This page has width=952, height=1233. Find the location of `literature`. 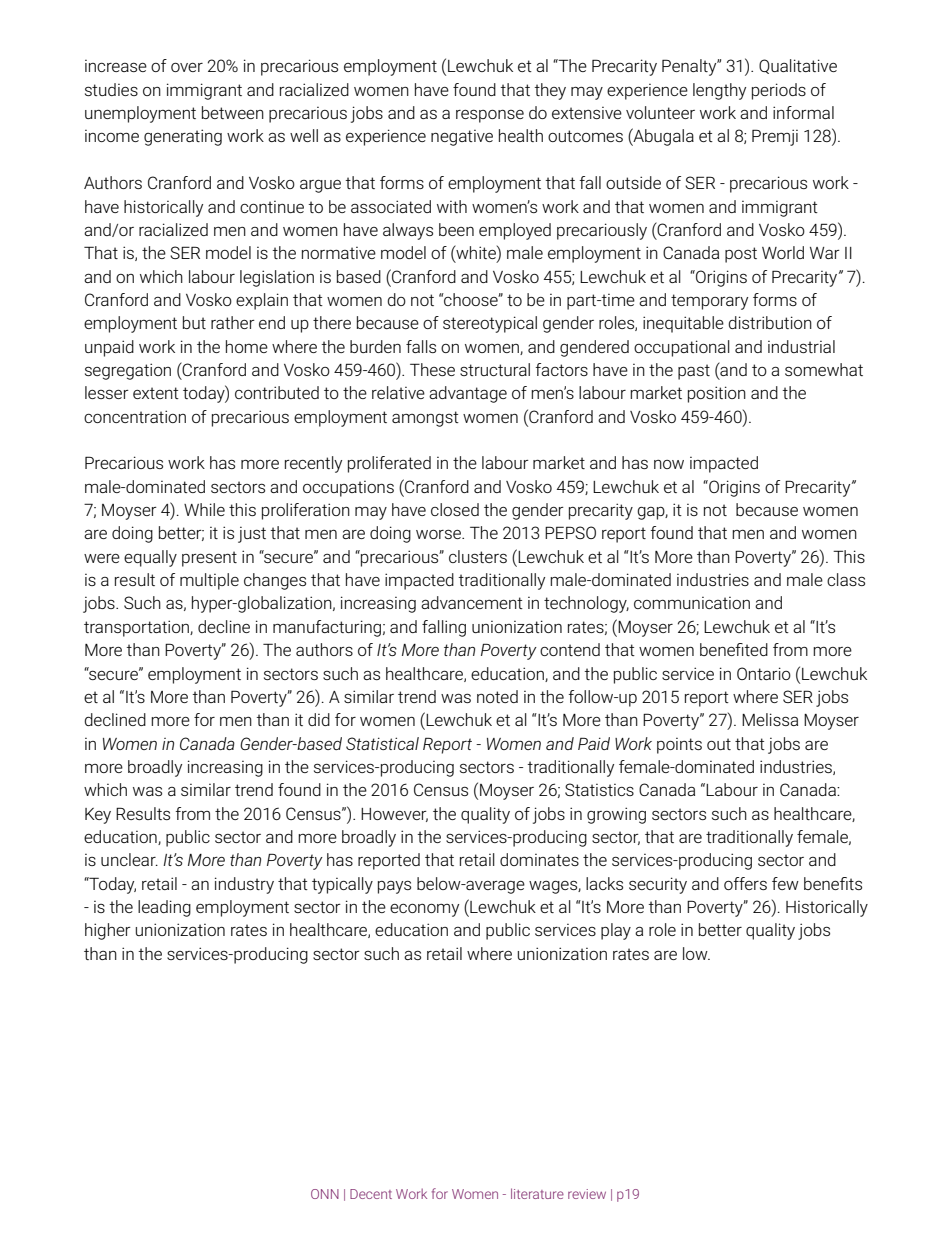

literature is located at coordinates (537, 1193).
